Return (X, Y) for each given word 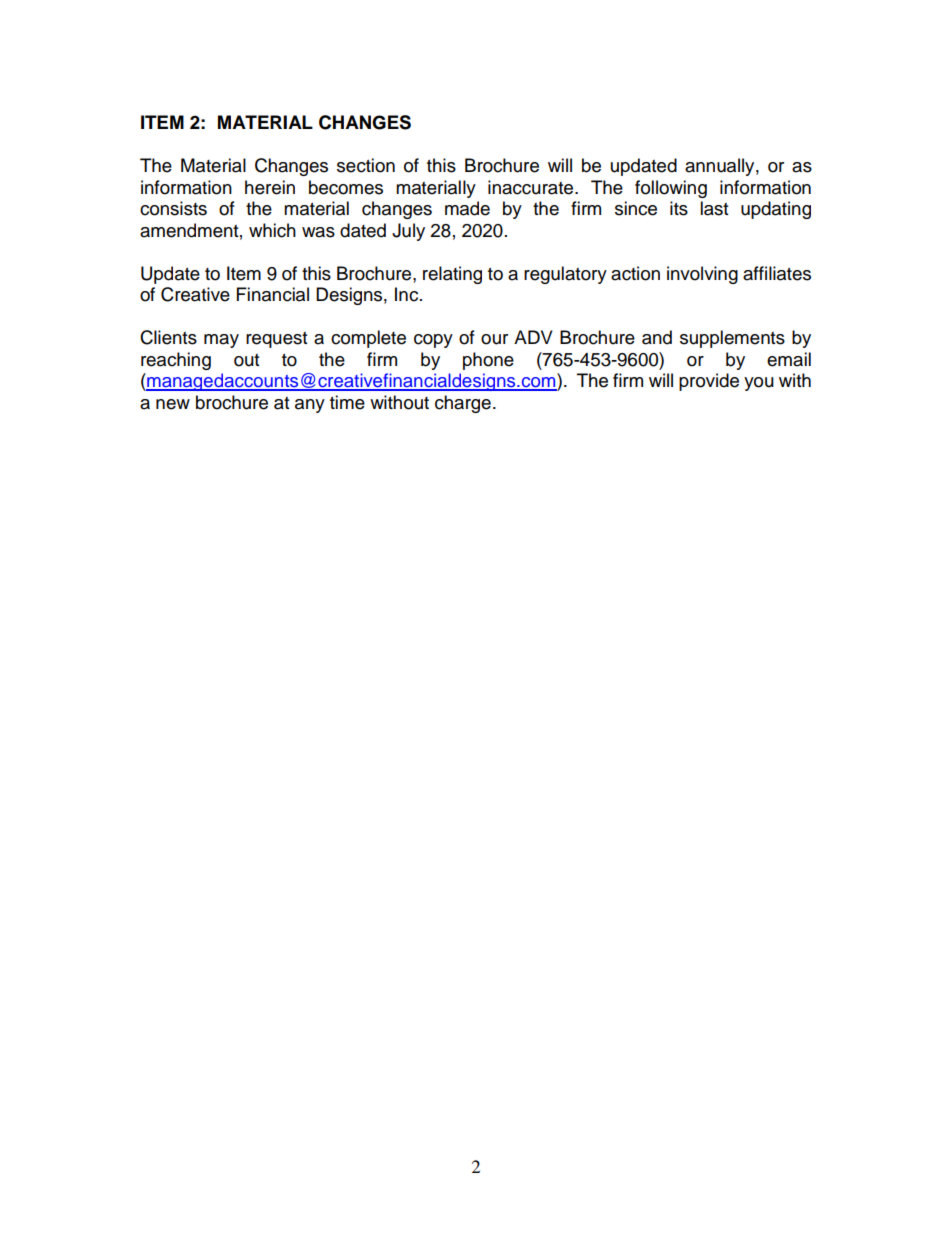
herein (270, 187)
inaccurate (532, 187)
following (671, 189)
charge (463, 404)
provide (709, 382)
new (173, 404)
